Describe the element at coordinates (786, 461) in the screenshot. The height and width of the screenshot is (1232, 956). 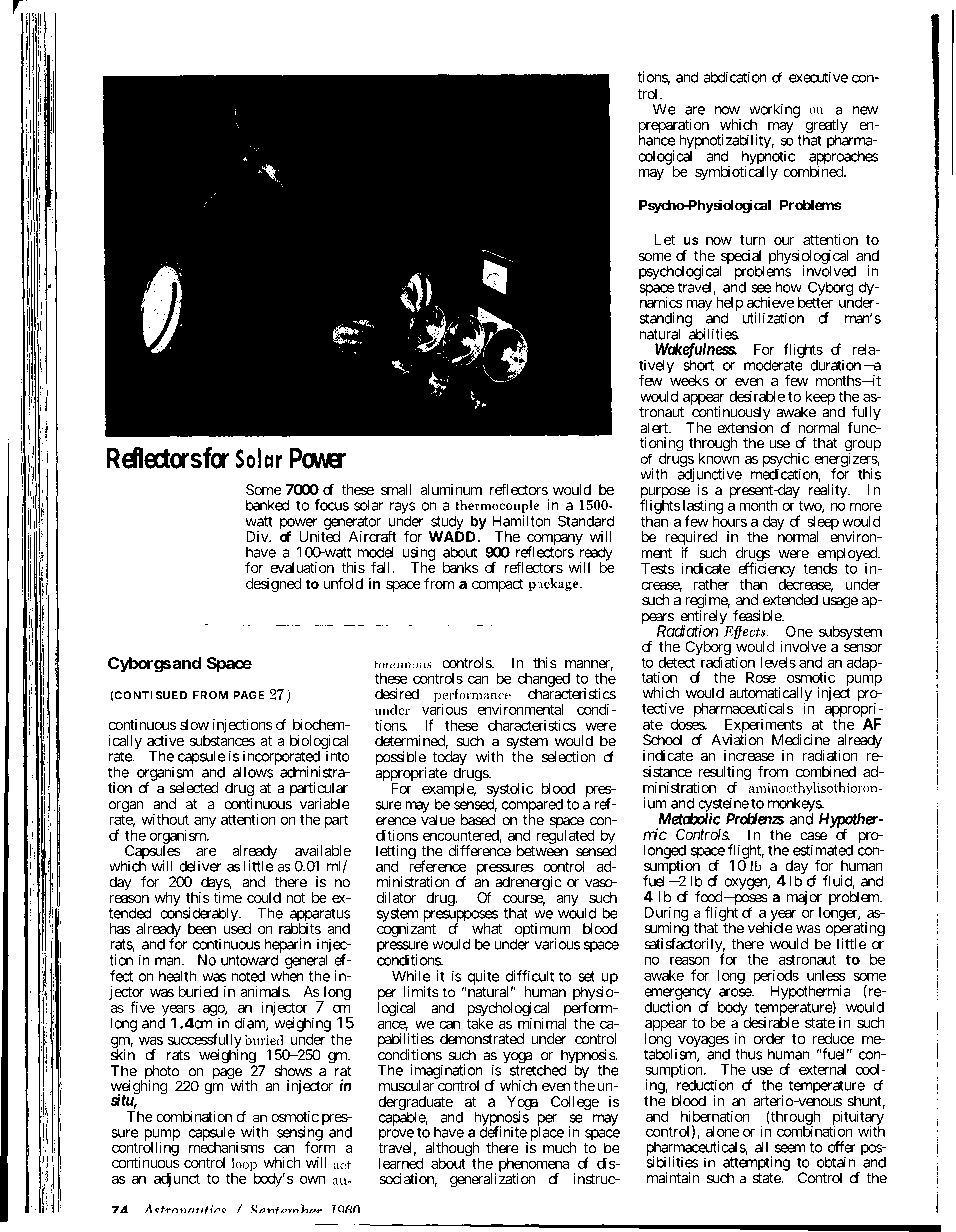
I see `psychic` at that location.
